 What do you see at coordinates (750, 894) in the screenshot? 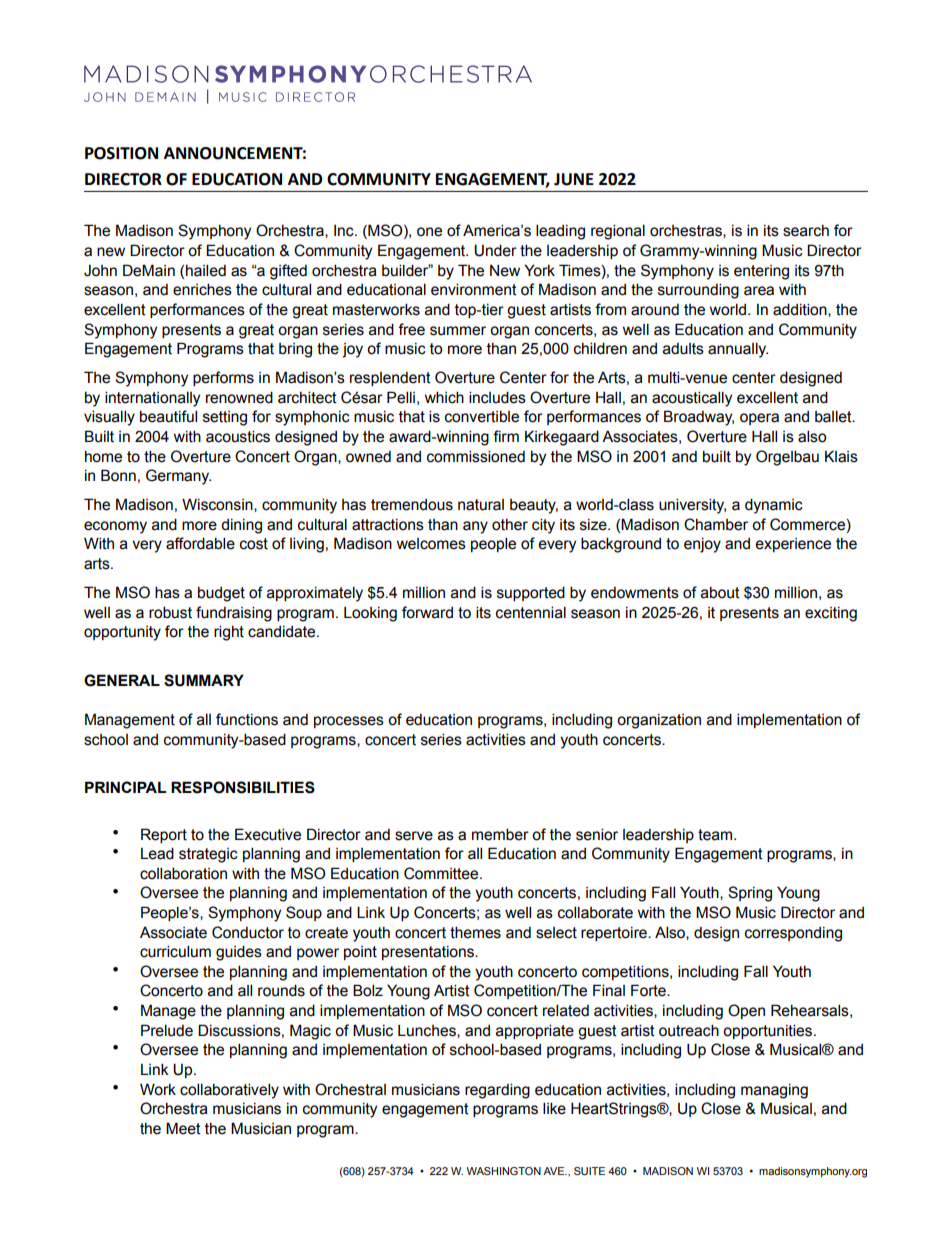
I see `Spring` at bounding box center [750, 894].
